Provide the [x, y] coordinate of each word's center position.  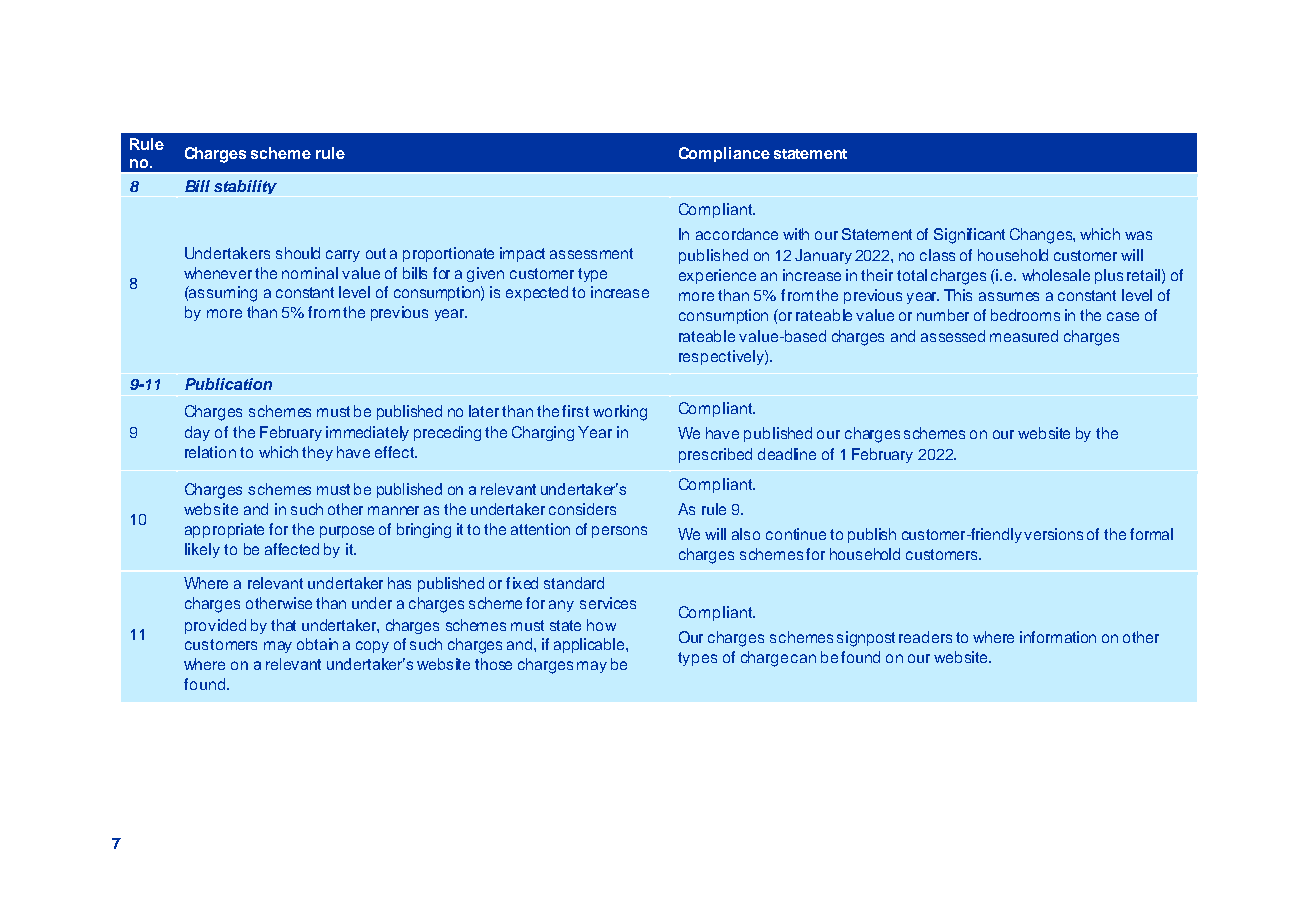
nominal [310, 273]
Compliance [724, 154]
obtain [317, 644]
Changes [1042, 236]
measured [1024, 336]
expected [537, 293]
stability [245, 187]
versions [1053, 534]
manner [393, 510]
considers [582, 509]
